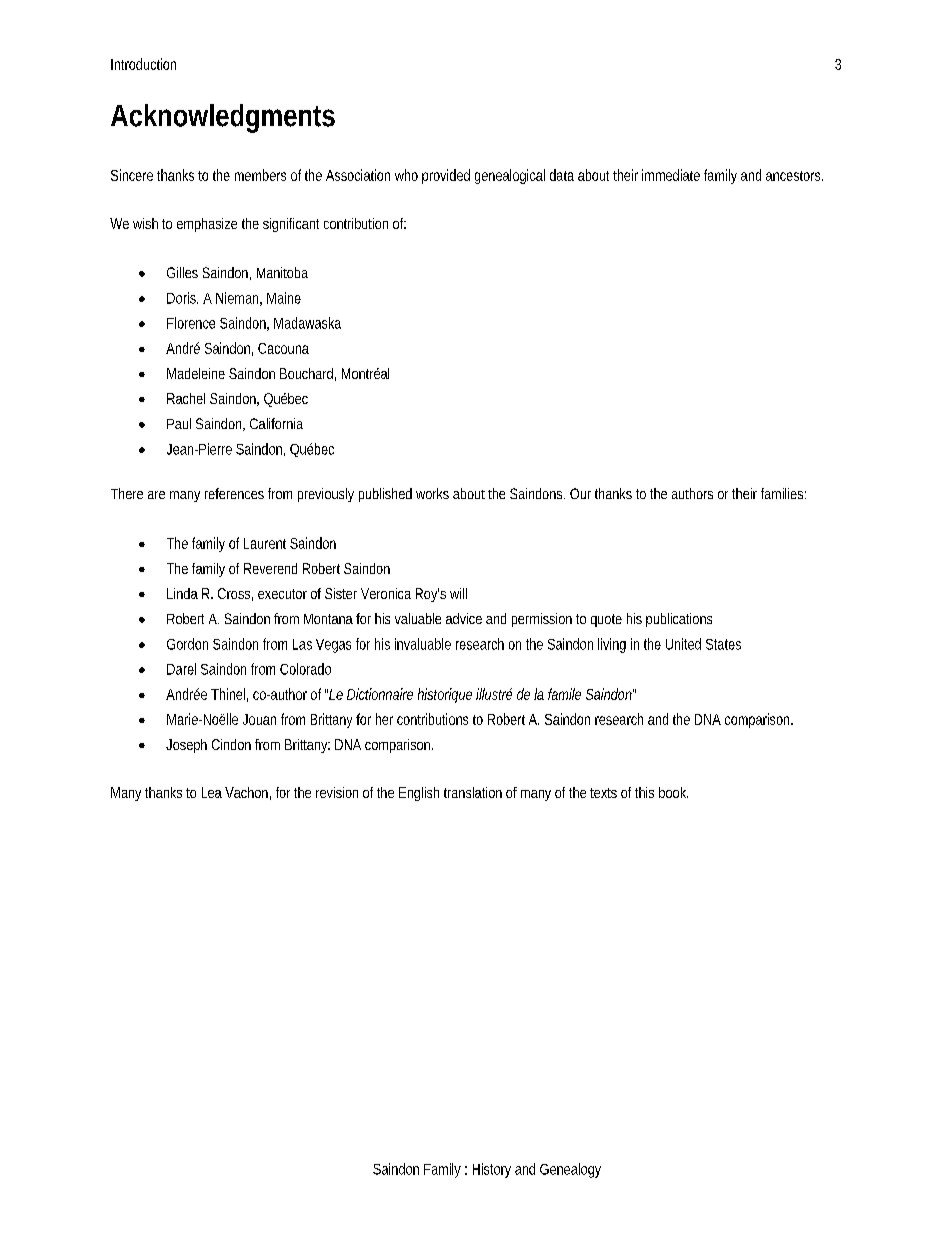 This screenshot has height=1233, width=952. Describe the element at coordinates (446, 176) in the screenshot. I see `provided` at that location.
